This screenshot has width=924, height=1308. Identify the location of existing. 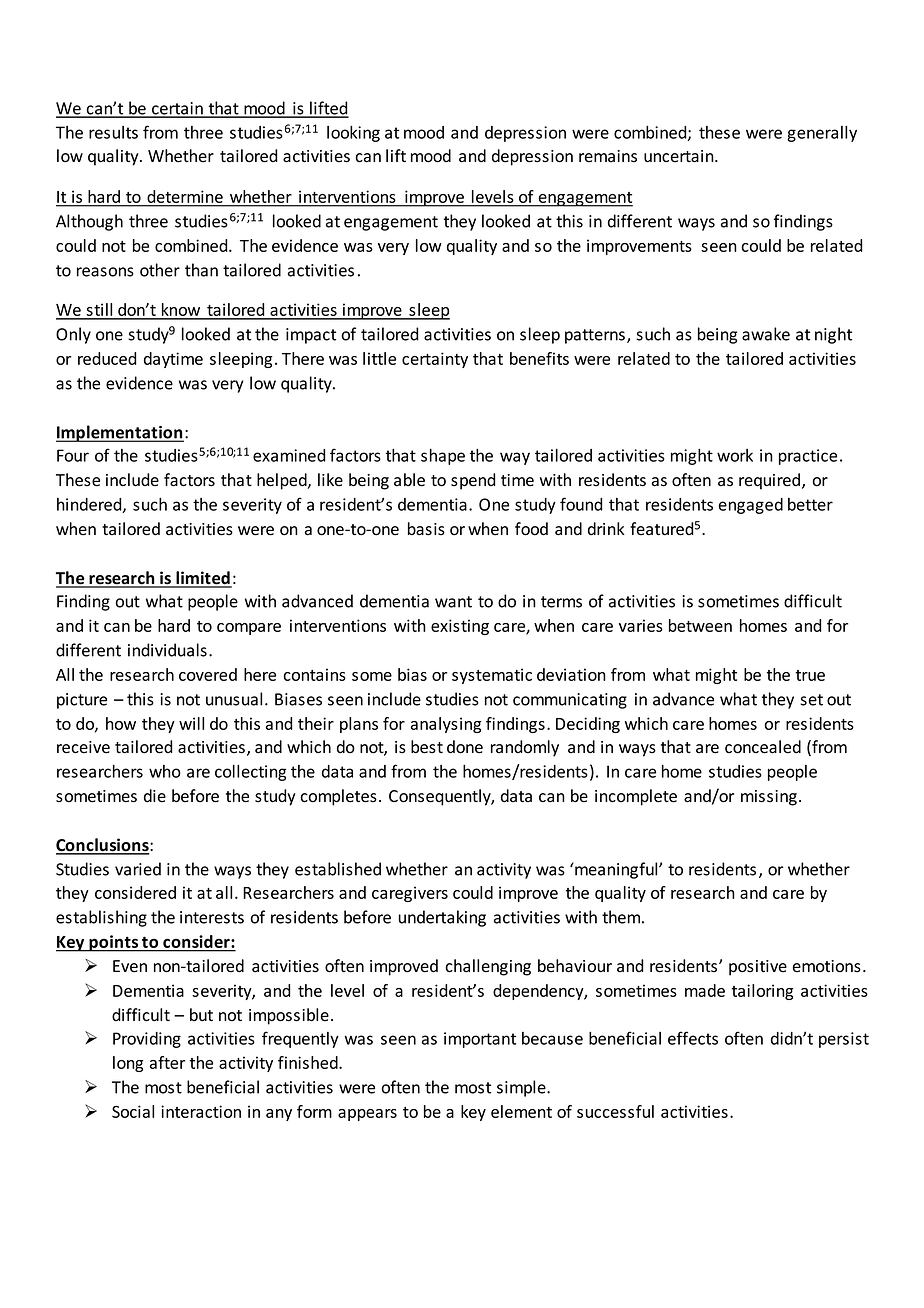
(460, 627).
